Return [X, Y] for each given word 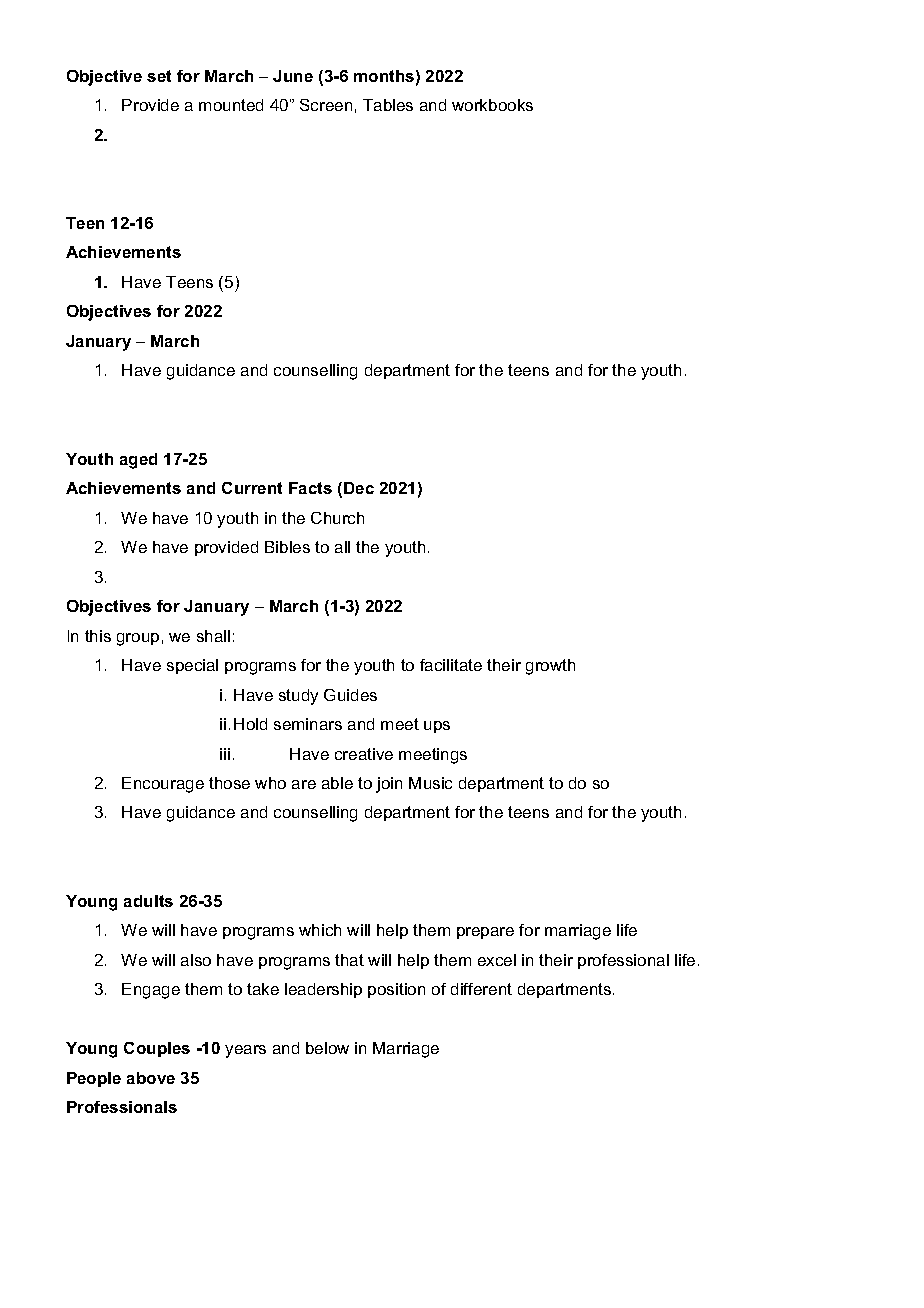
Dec [359, 488]
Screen [326, 105]
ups [437, 727]
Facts [310, 488]
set [159, 76]
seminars [308, 724]
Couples [157, 1049]
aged [138, 461]
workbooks [492, 105]
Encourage [163, 785]
